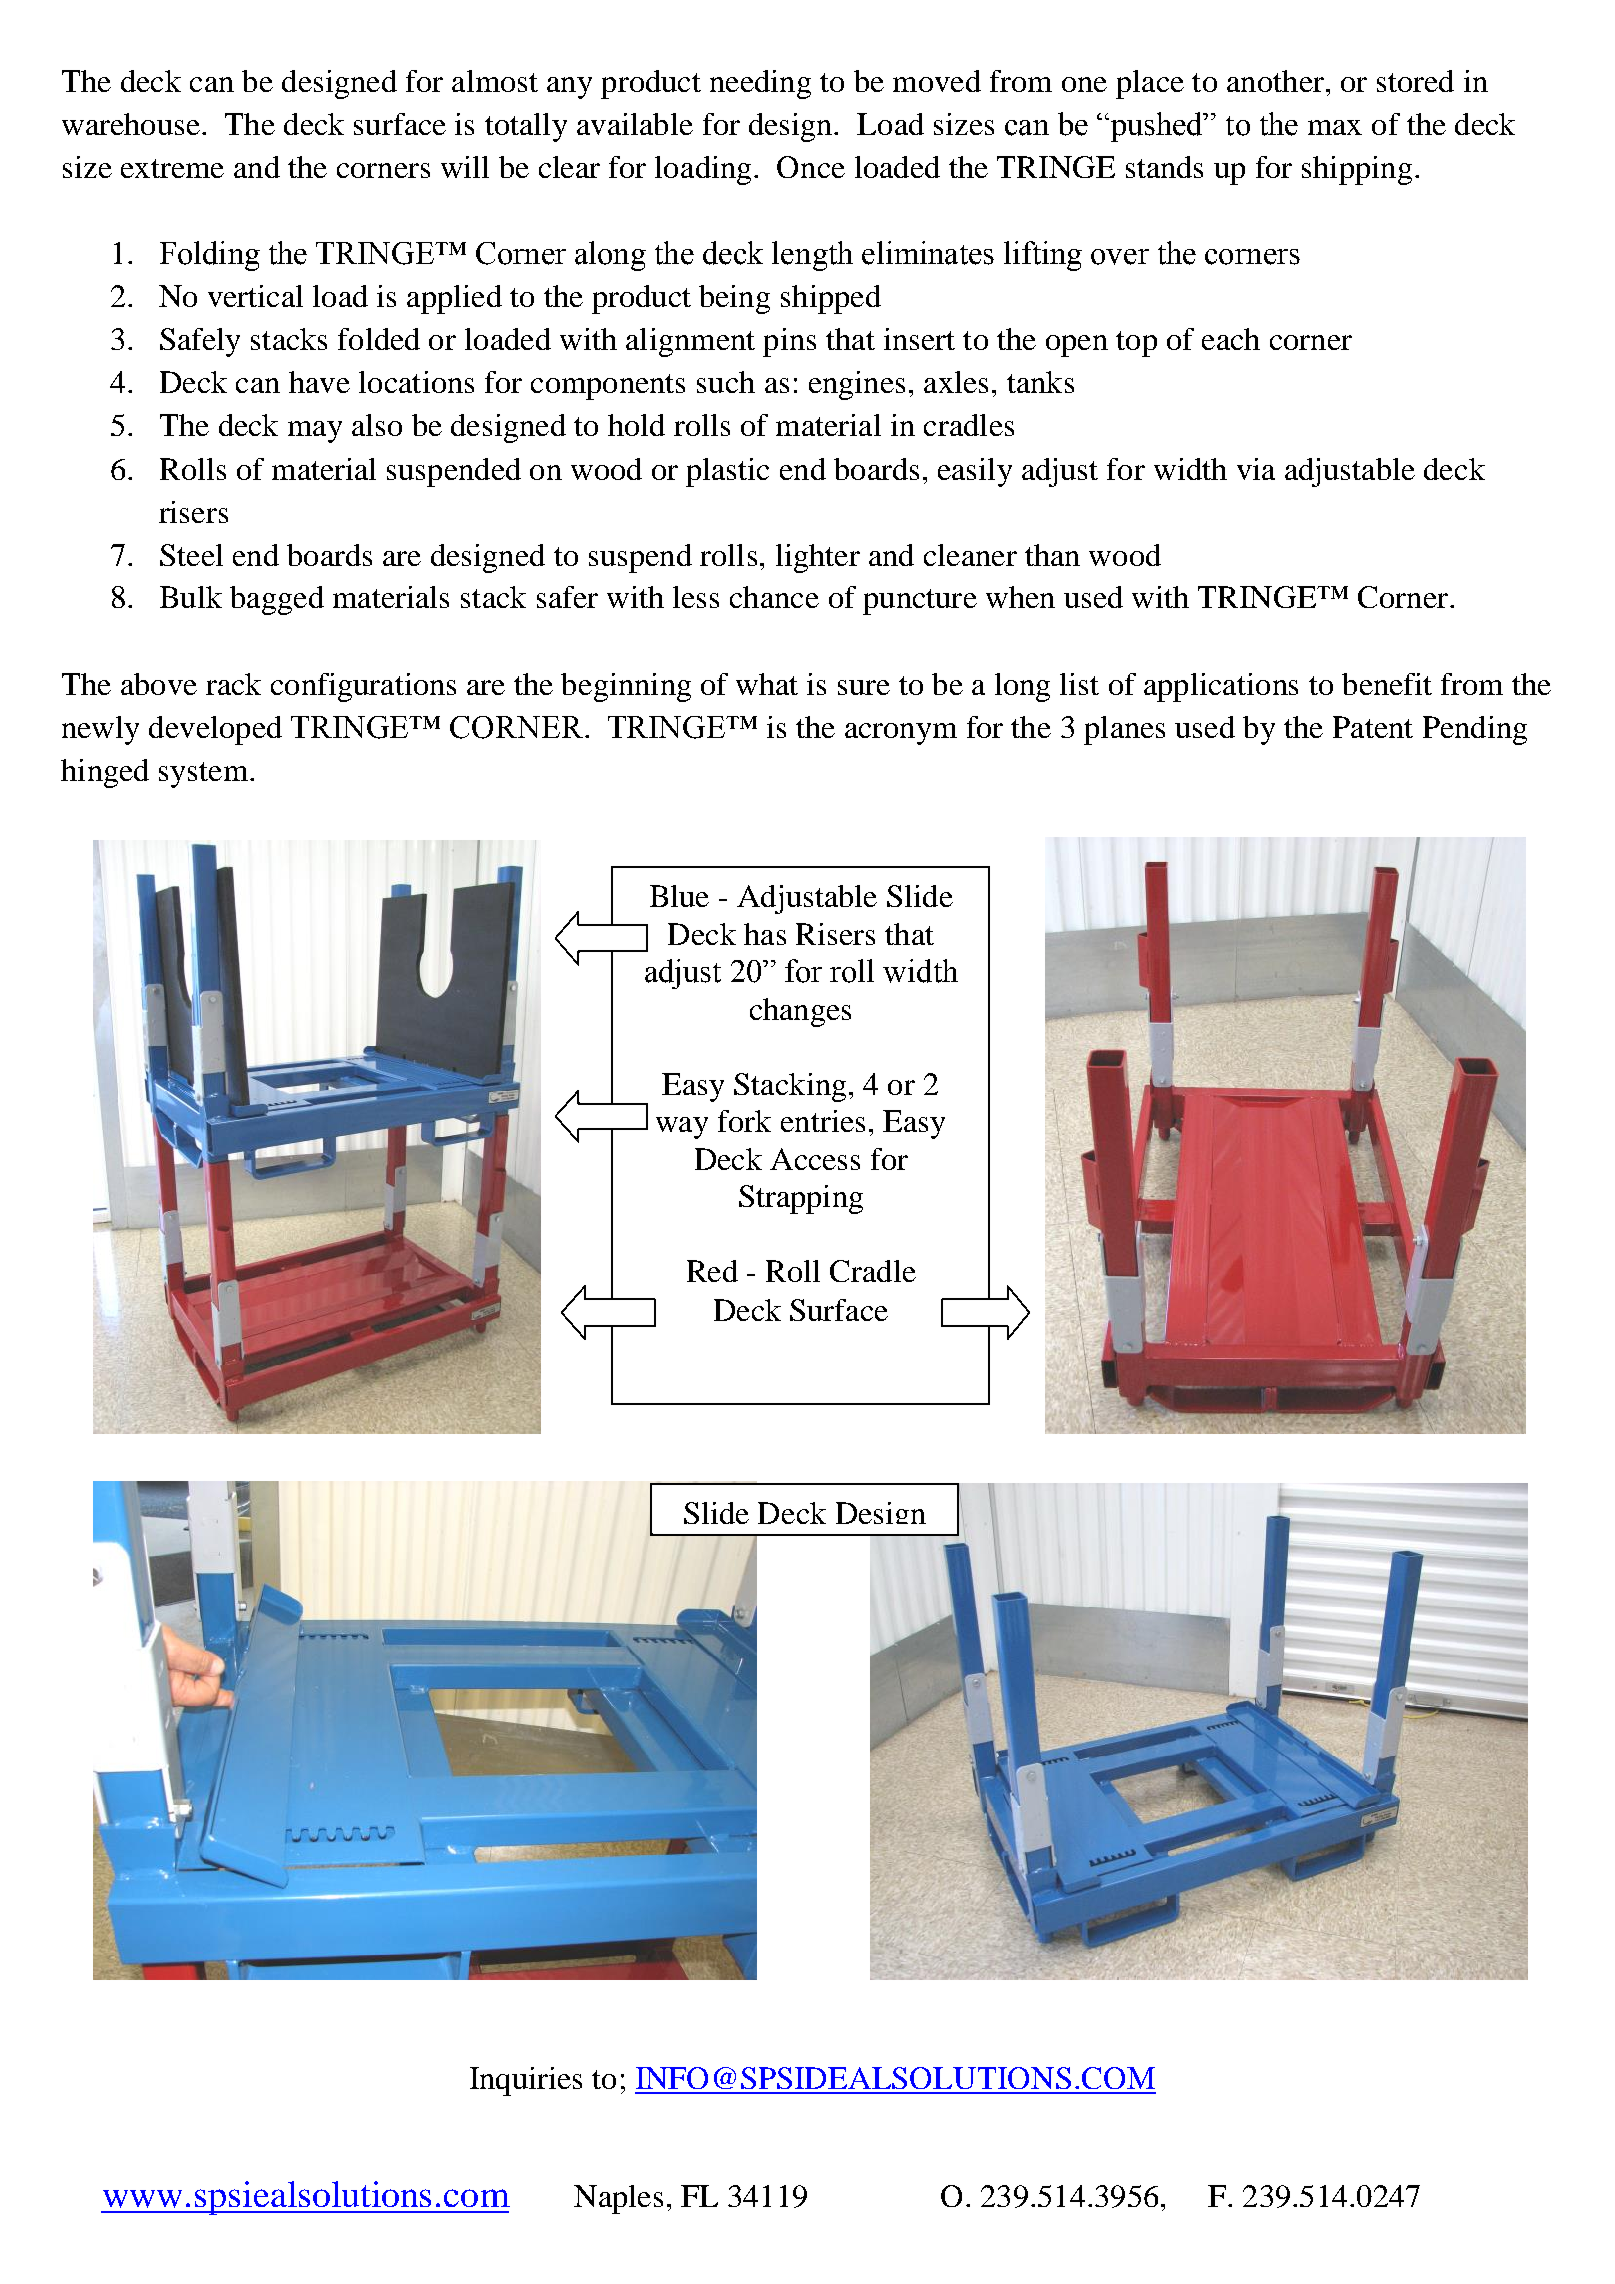  I want to click on max, so click(1335, 127).
